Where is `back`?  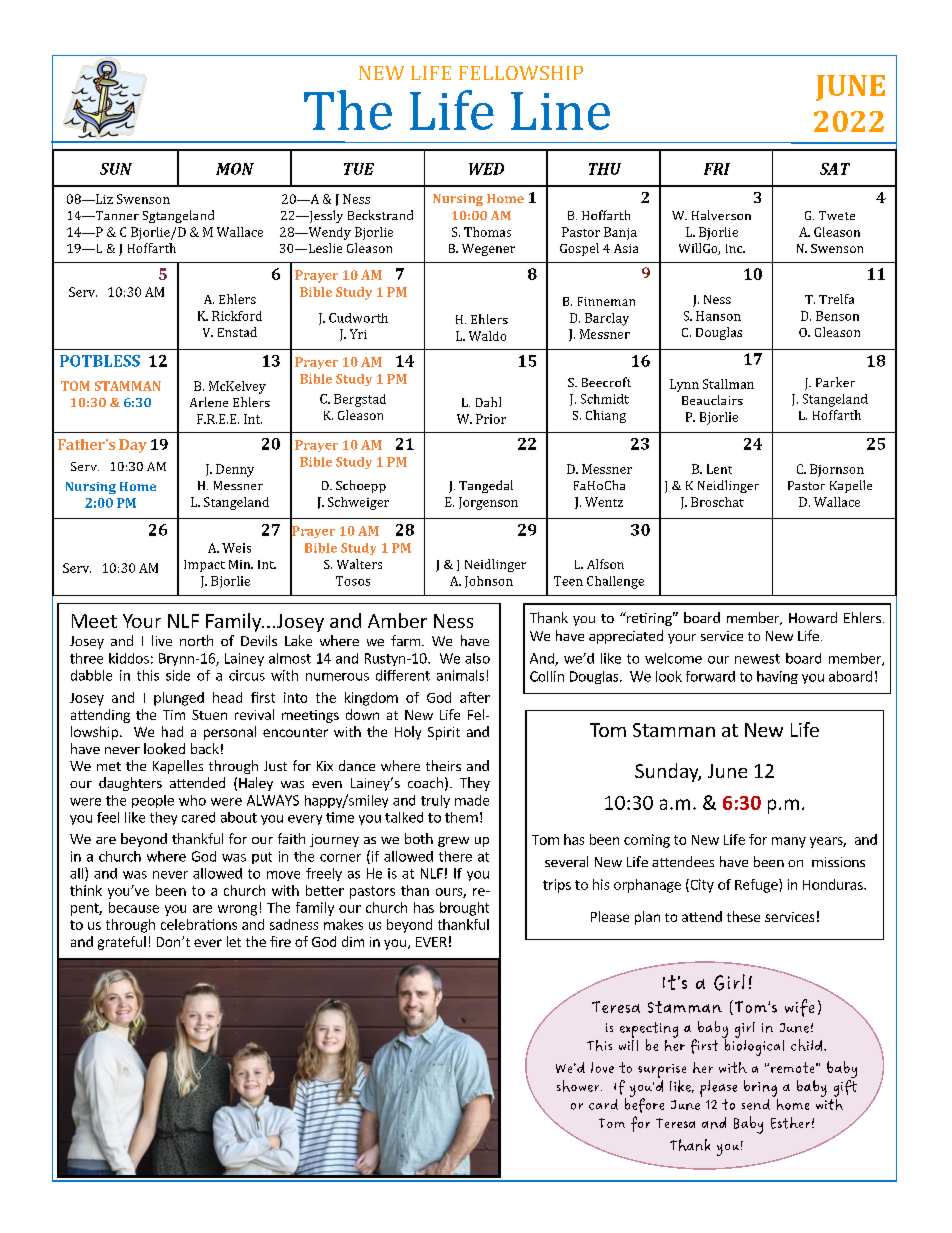
back is located at coordinates (205, 748).
